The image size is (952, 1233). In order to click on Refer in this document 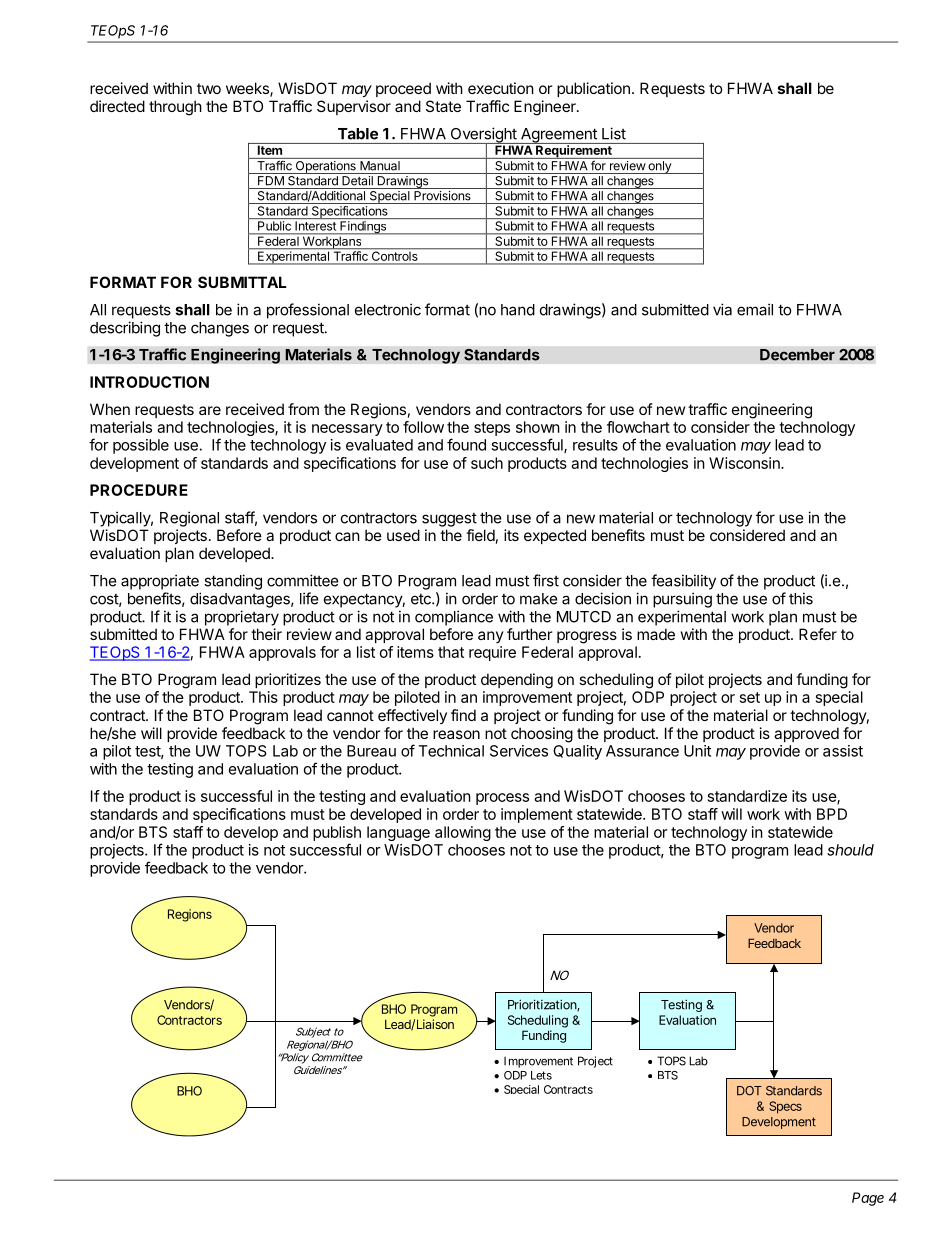, I will do `click(818, 634)`.
